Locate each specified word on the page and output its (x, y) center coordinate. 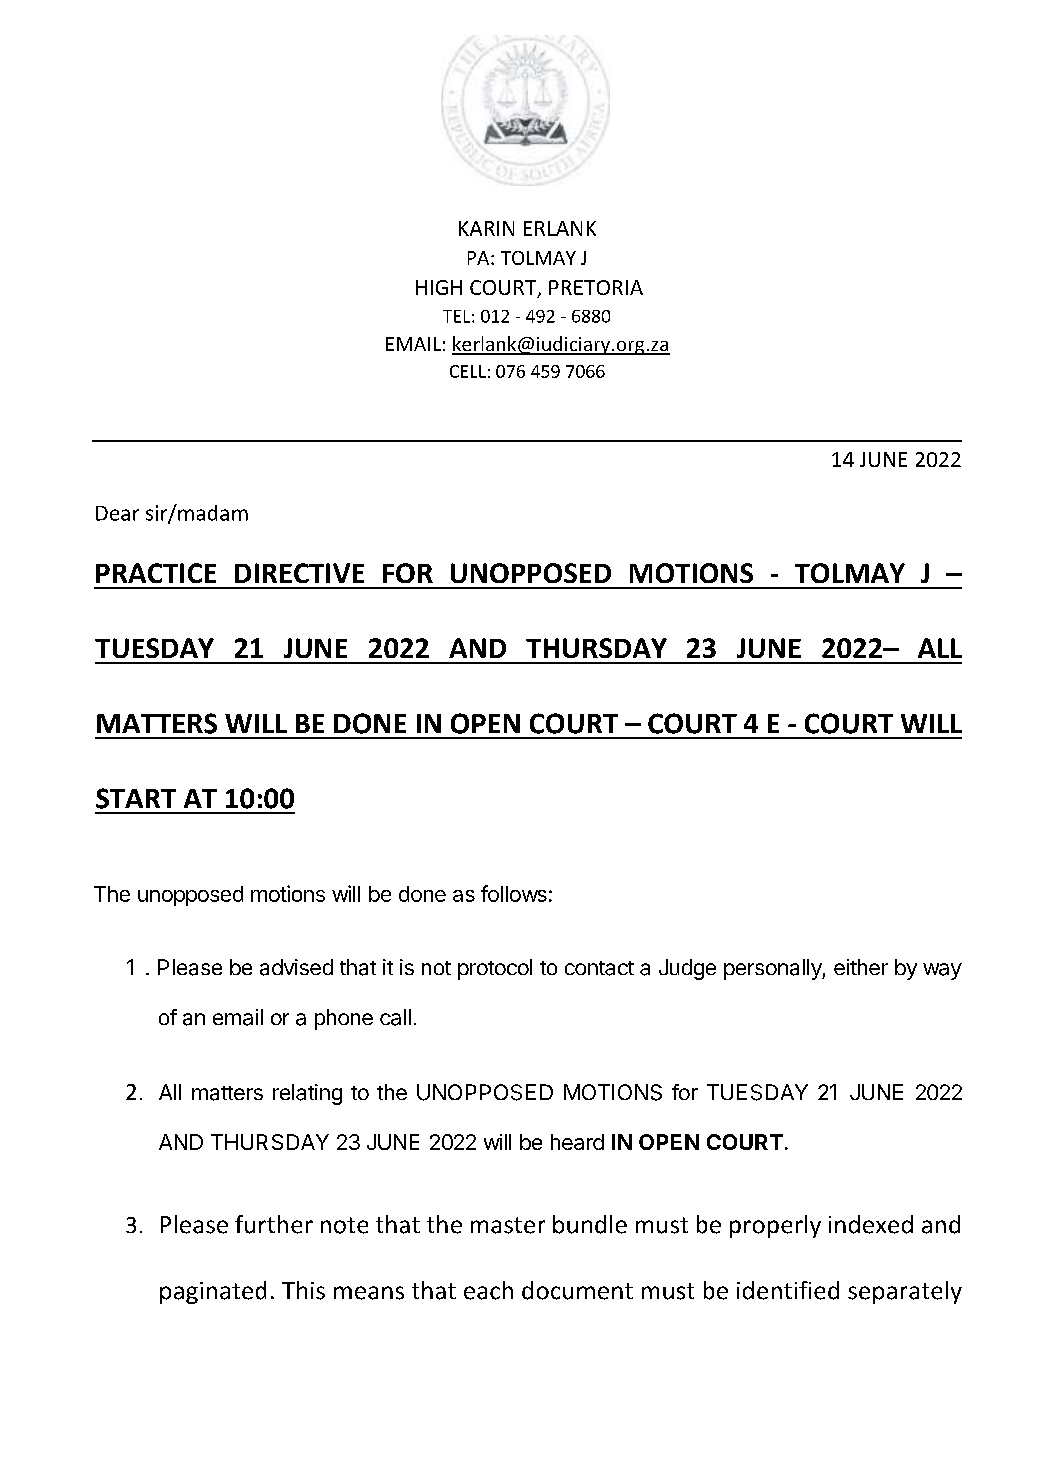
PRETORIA (596, 287)
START (136, 798)
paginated (213, 1292)
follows (514, 893)
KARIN (486, 228)
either (861, 967)
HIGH (439, 287)
